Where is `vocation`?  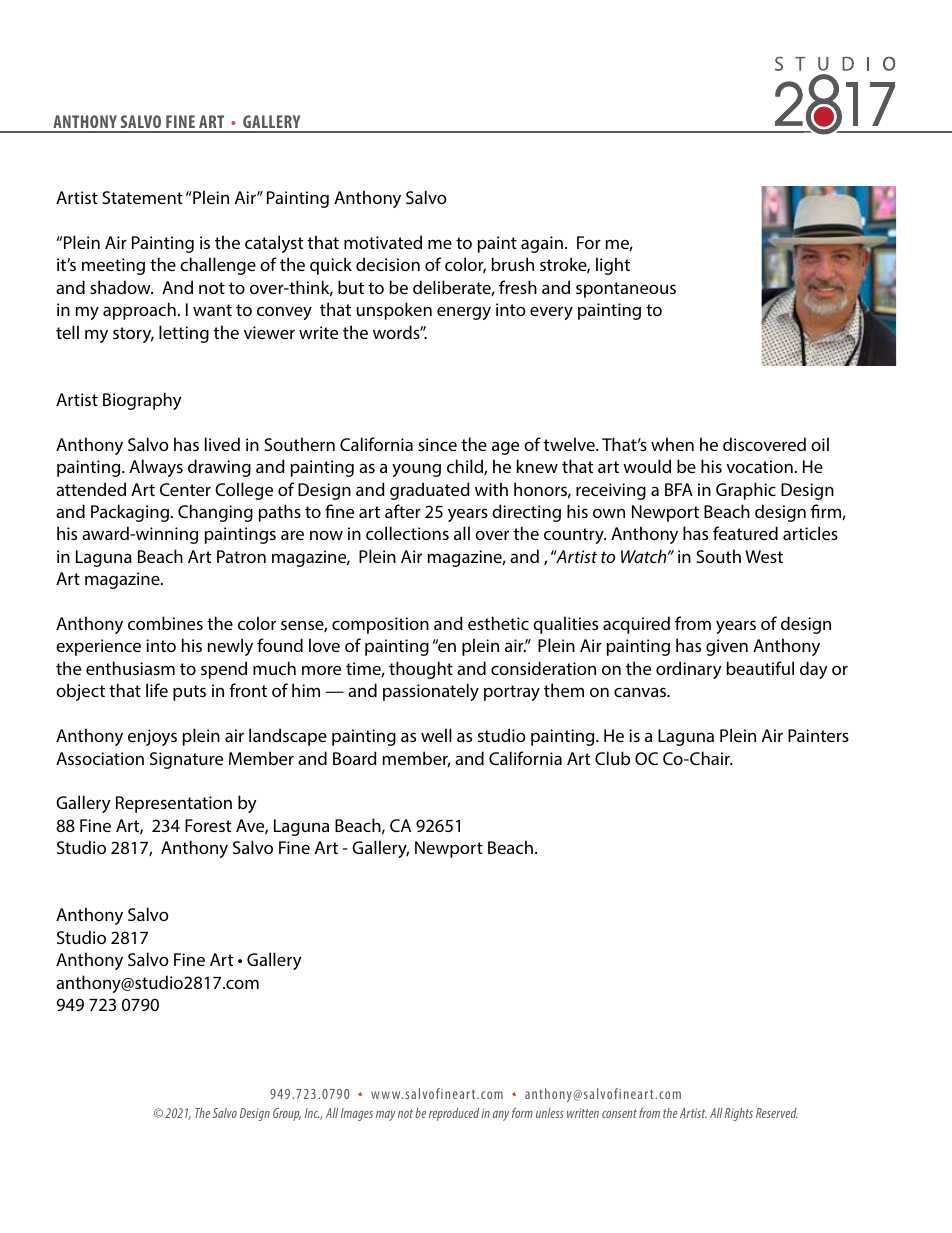
vocation is located at coordinates (759, 466).
